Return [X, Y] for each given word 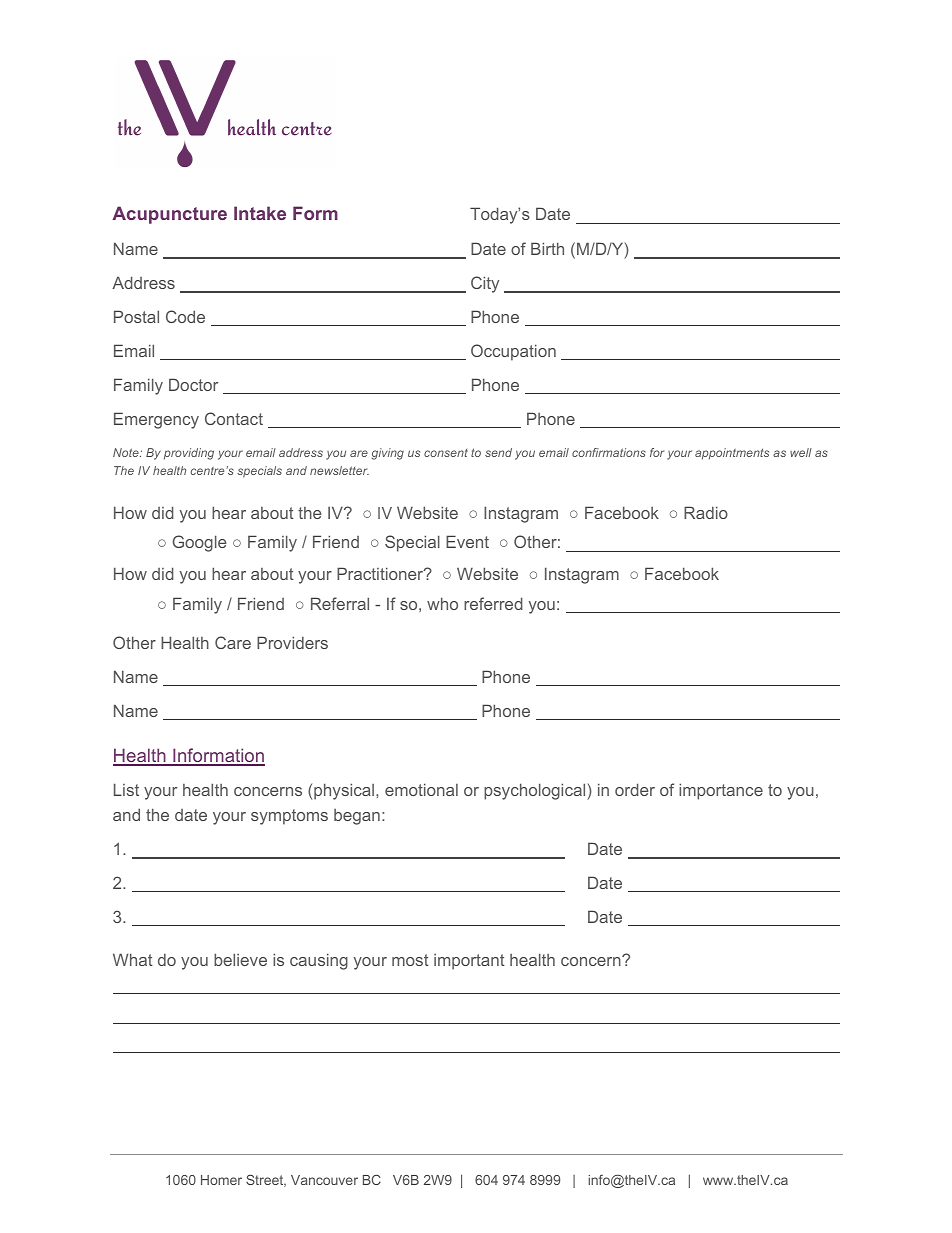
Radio [706, 512]
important [469, 962]
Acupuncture [169, 215]
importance [721, 791]
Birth [547, 248]
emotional [421, 789]
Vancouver [324, 1180]
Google [200, 543]
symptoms [289, 817]
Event [467, 541]
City [485, 284]
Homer [221, 1180]
